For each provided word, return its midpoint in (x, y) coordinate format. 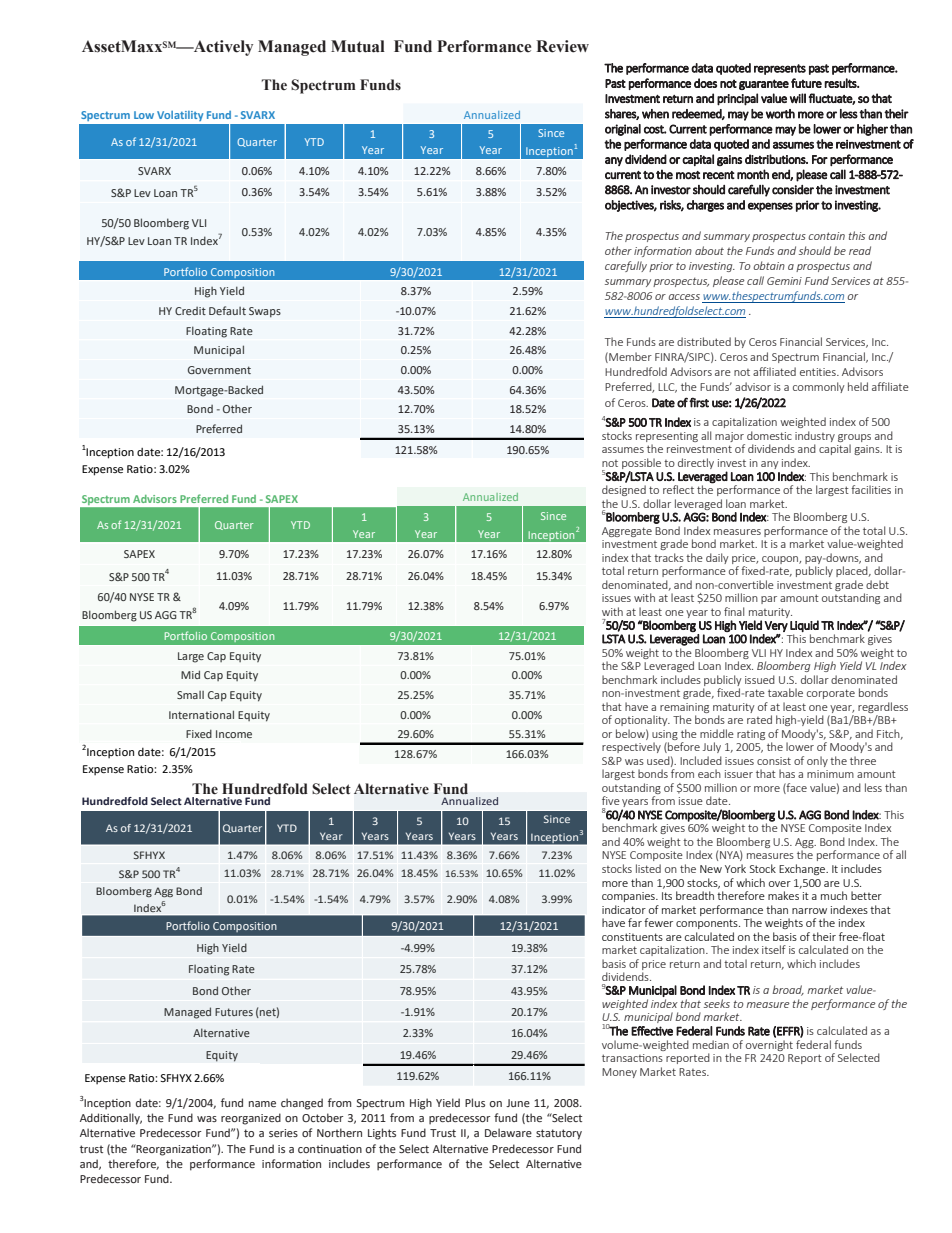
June (518, 1103)
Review (562, 46)
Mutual (358, 46)
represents (780, 69)
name (262, 1104)
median (711, 1044)
